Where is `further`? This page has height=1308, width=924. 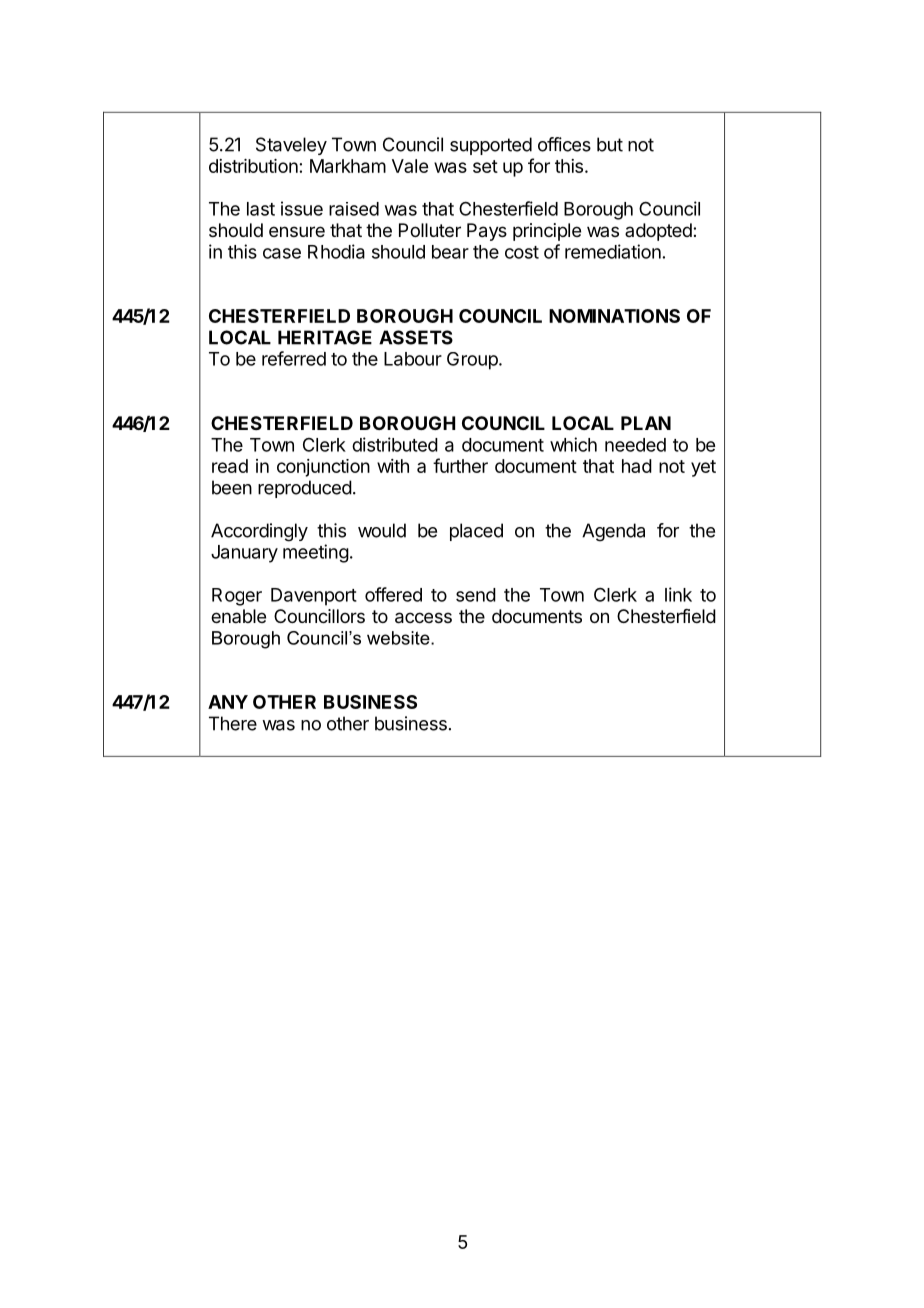
further is located at coordinates (460, 465).
